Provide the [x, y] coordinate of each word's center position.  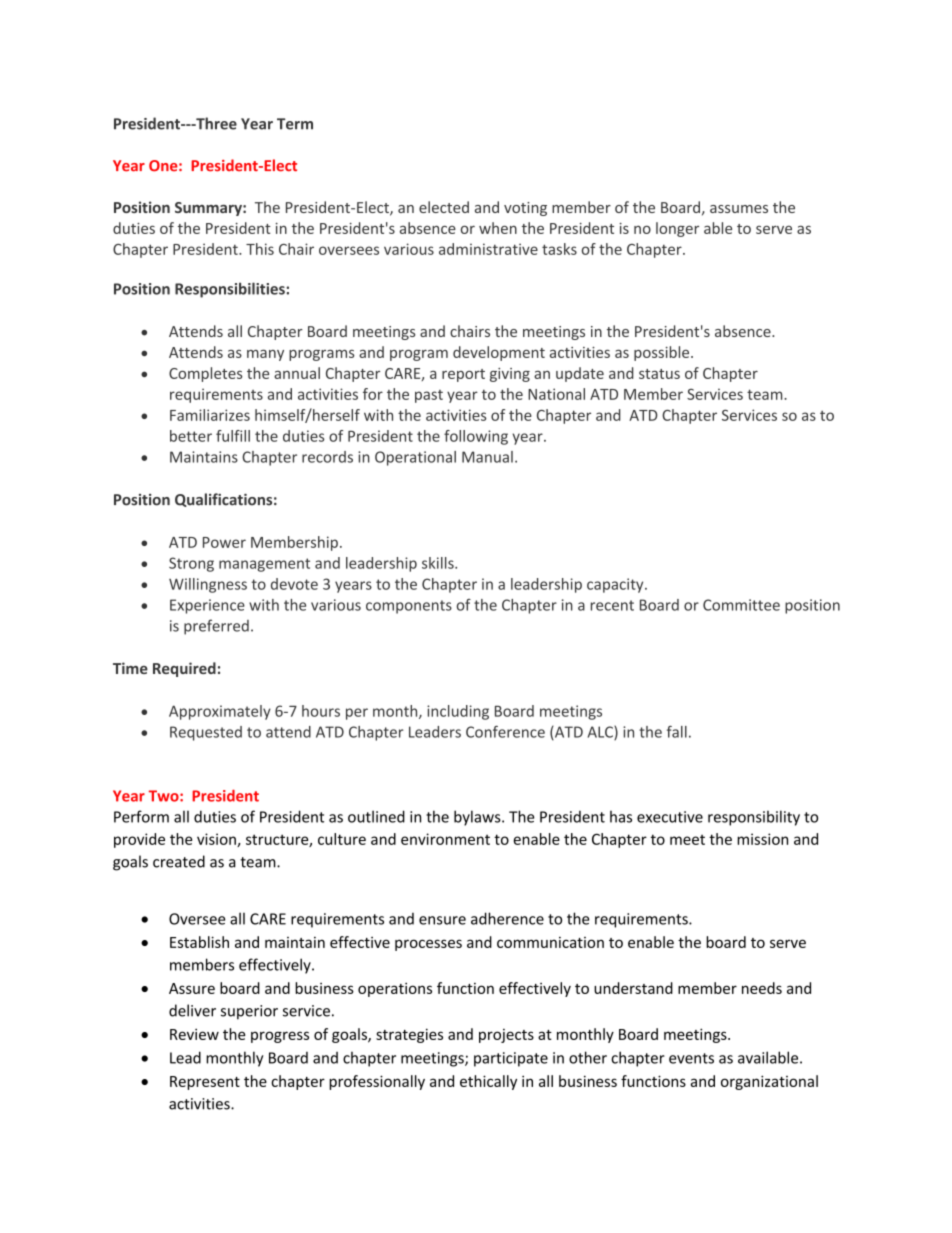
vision [217, 840]
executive [670, 817]
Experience [207, 606]
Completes [206, 374]
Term [295, 124]
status [659, 374]
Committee [741, 605]
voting [525, 209]
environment [445, 839]
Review [194, 1034]
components [409, 607]
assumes [739, 209]
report [463, 375]
